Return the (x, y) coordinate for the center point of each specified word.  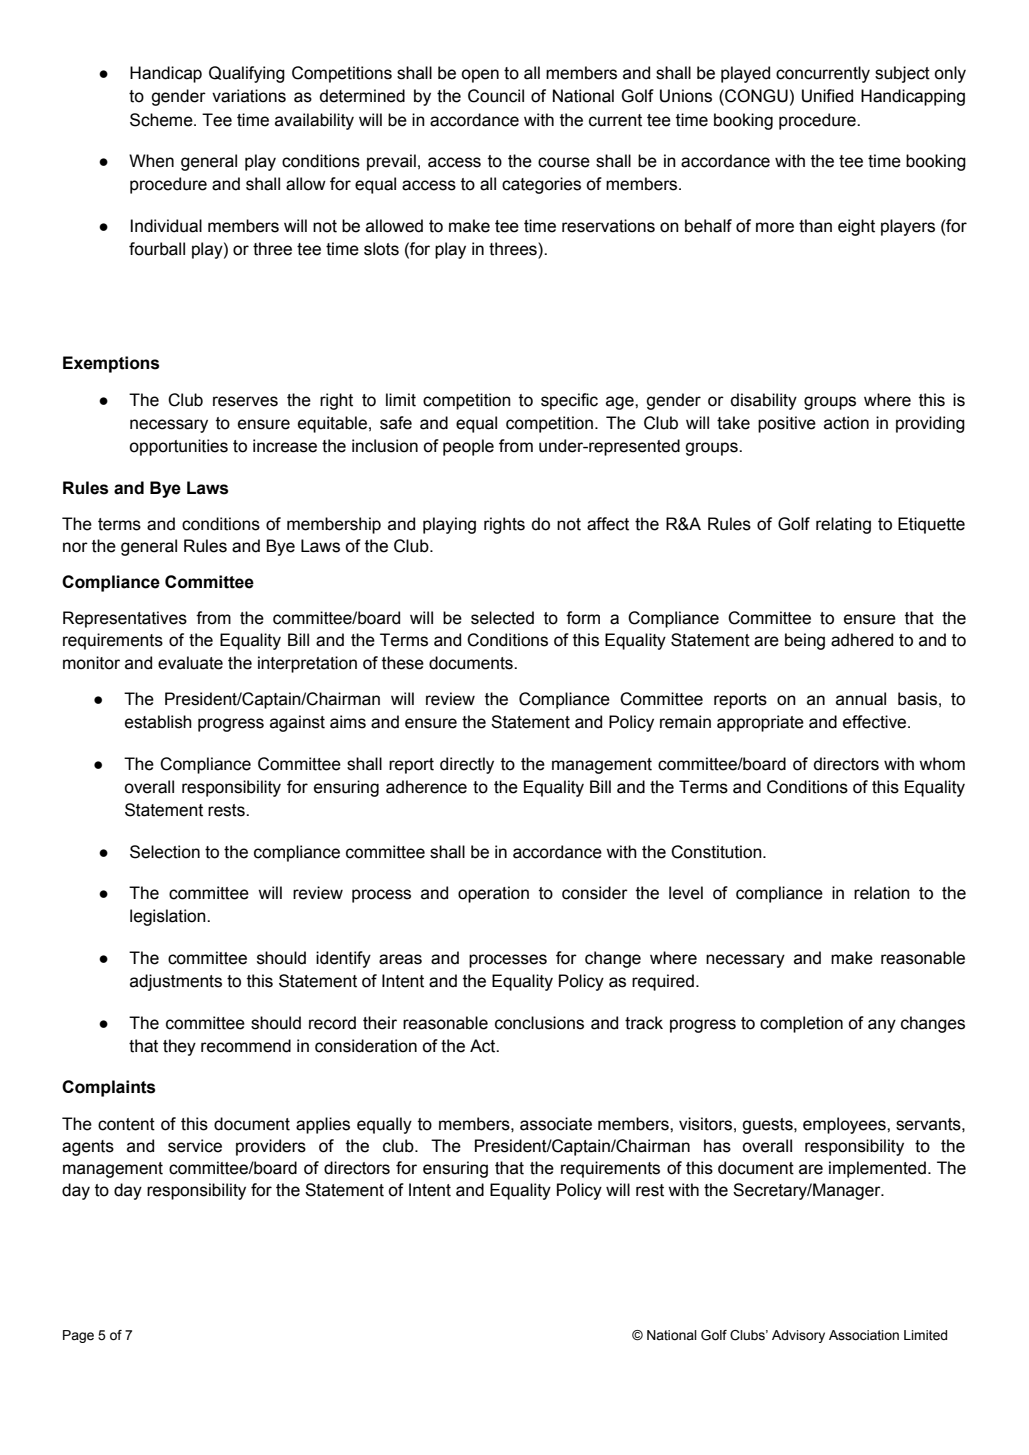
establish (158, 722)
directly (467, 765)
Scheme (162, 120)
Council (496, 96)
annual (861, 699)
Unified (827, 96)
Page (78, 1336)
